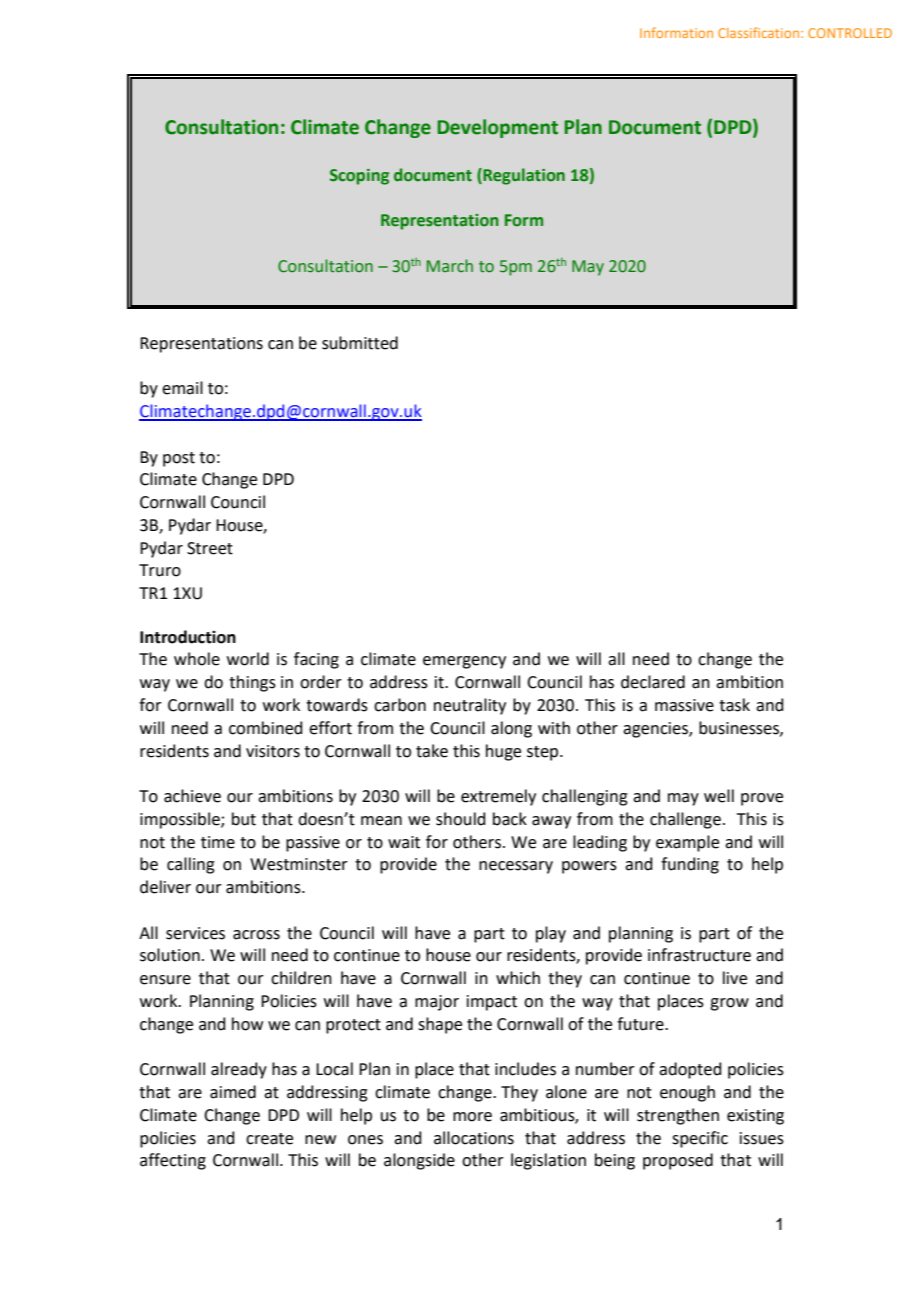 Image resolution: width=924 pixels, height=1308 pixels. Describe the element at coordinates (762, 799) in the image. I see `prove` at that location.
